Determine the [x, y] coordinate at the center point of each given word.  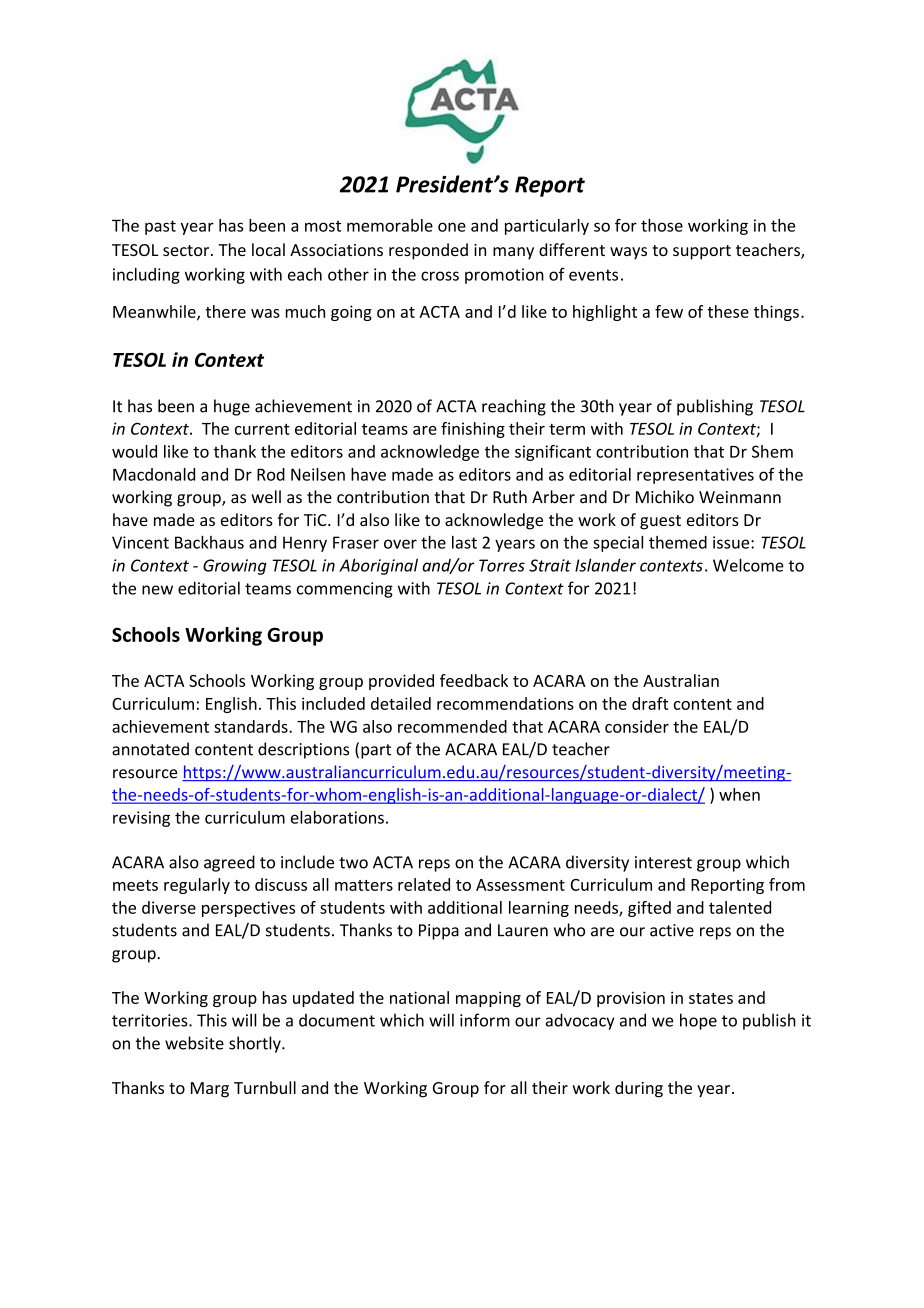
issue [732, 542]
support [702, 252]
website [194, 1043]
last [464, 542]
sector [187, 250]
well [266, 497]
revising [141, 819]
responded [428, 251]
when [739, 794]
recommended [452, 726]
